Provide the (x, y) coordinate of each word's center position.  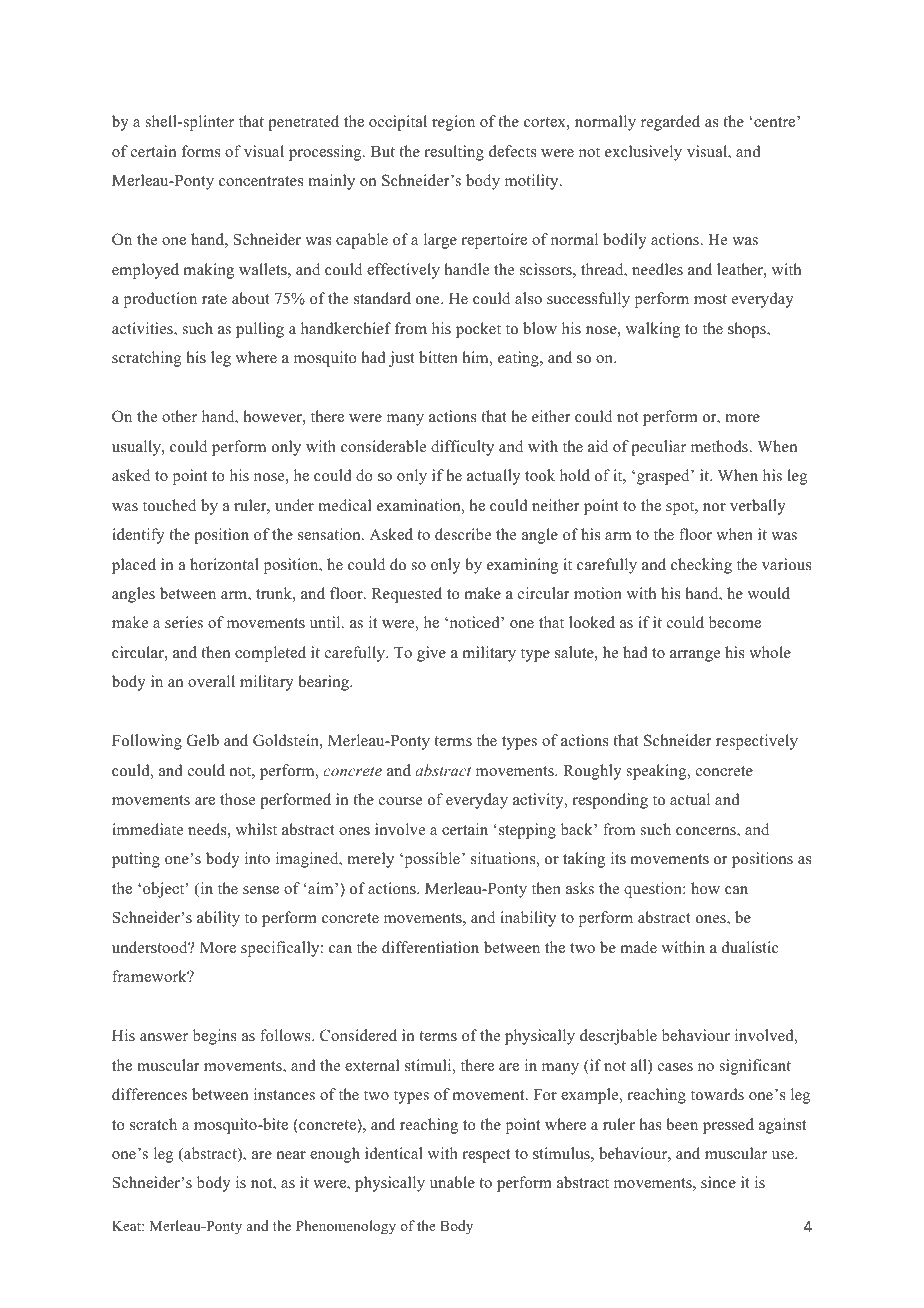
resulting (454, 153)
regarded (670, 123)
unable (452, 1182)
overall (211, 681)
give (431, 654)
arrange (695, 656)
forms (201, 151)
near (291, 1155)
